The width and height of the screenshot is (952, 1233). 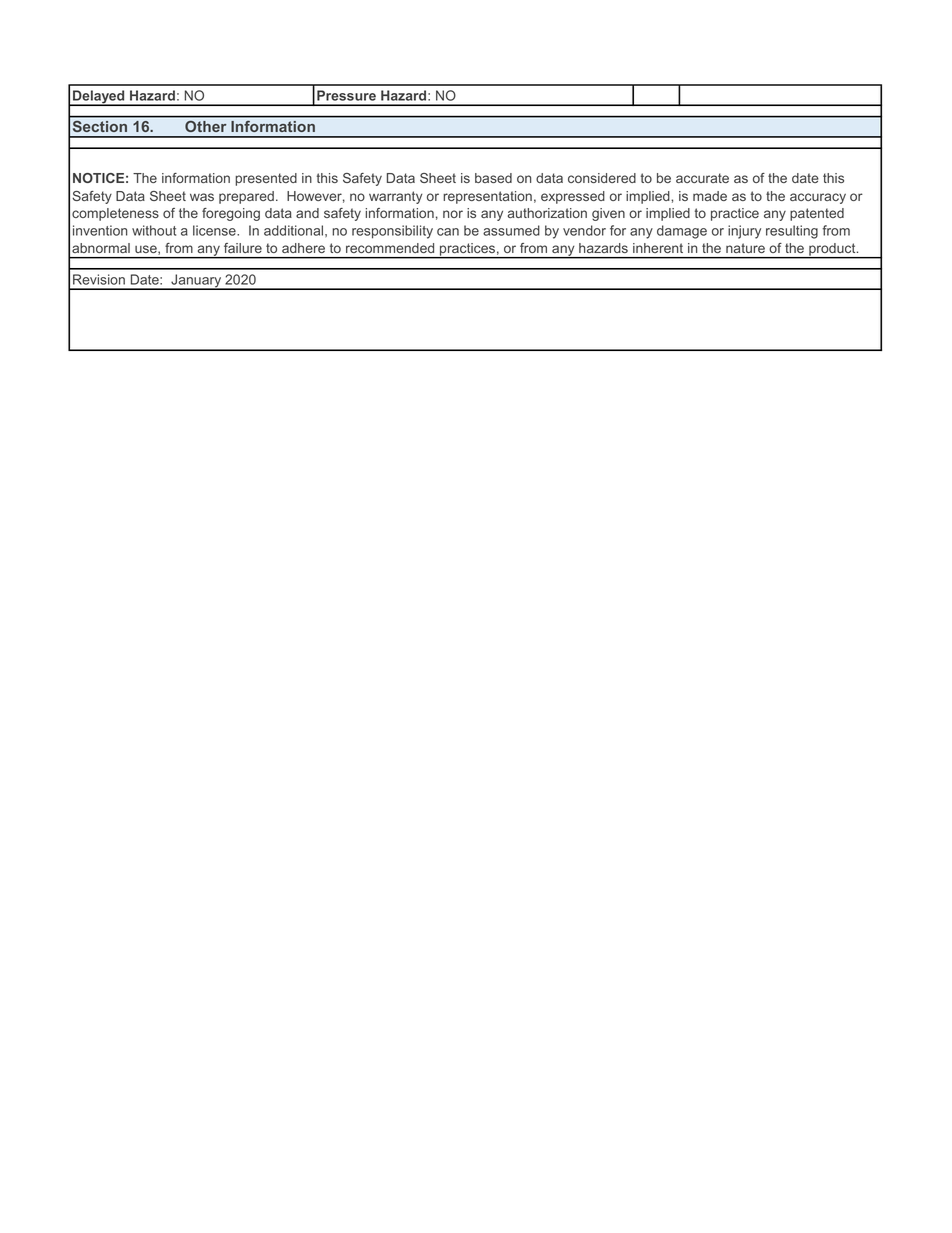 What do you see at coordinates (710, 196) in the screenshot?
I see `made` at bounding box center [710, 196].
